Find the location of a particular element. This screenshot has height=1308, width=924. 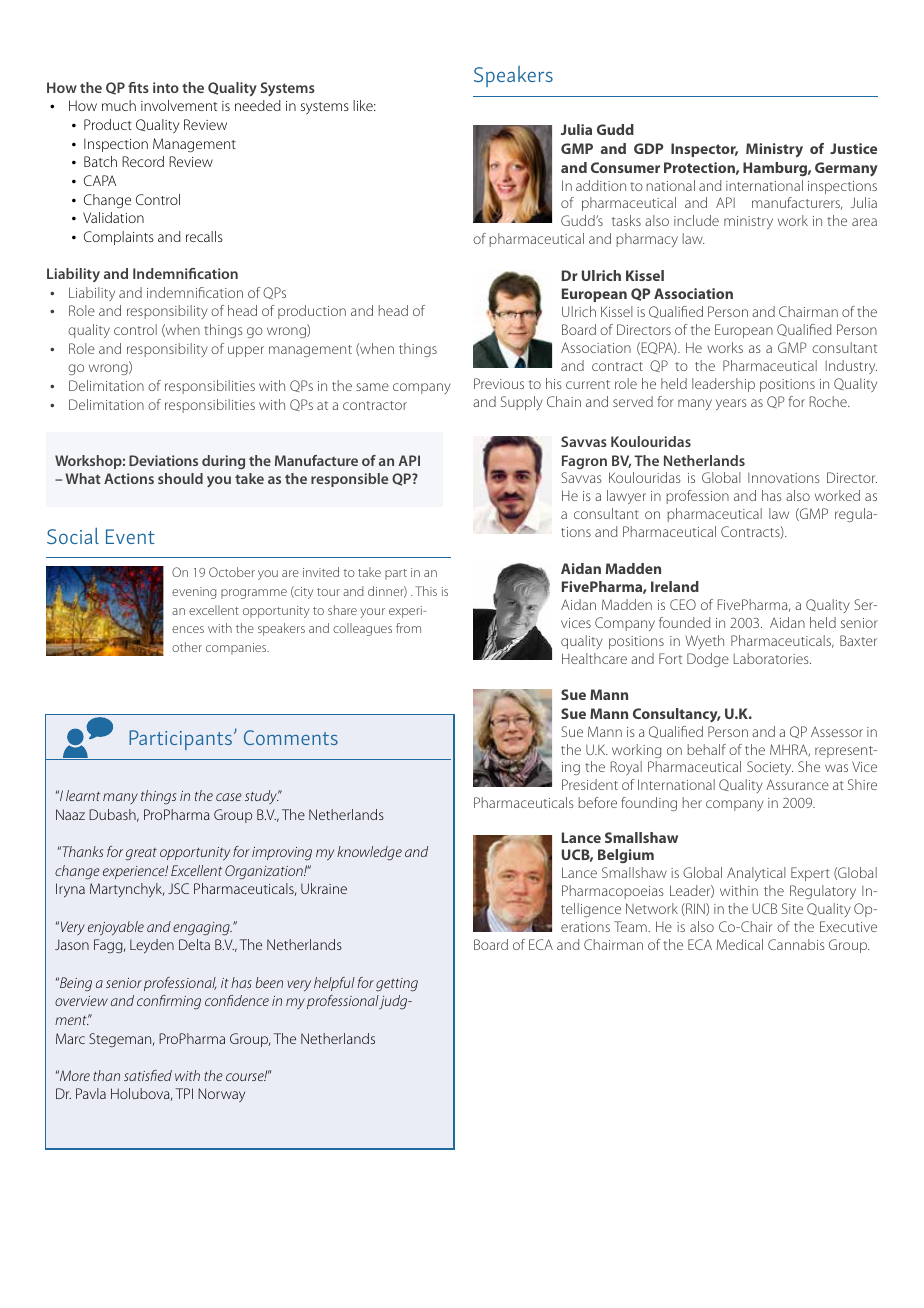

Society is located at coordinates (770, 768).
